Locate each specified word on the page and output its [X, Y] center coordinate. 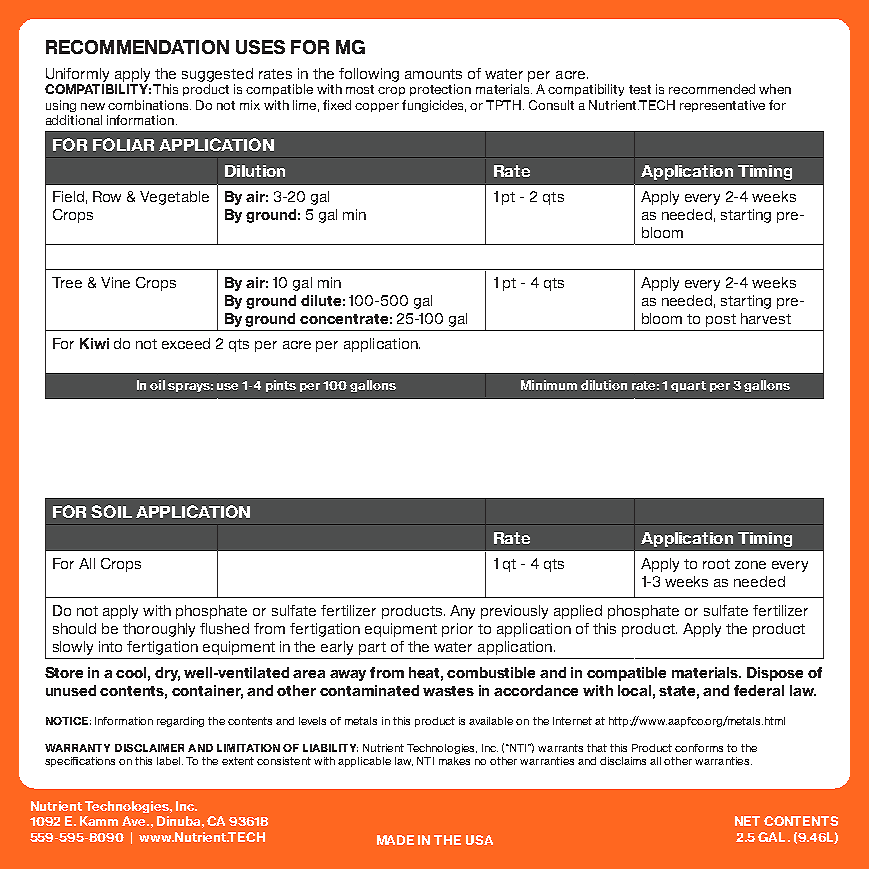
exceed [186, 343]
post [721, 320]
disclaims [623, 761]
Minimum [549, 385]
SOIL [111, 511]
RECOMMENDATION [137, 47]
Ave [135, 821]
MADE [395, 840]
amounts [433, 74]
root [716, 564]
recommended [712, 89]
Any [462, 612]
